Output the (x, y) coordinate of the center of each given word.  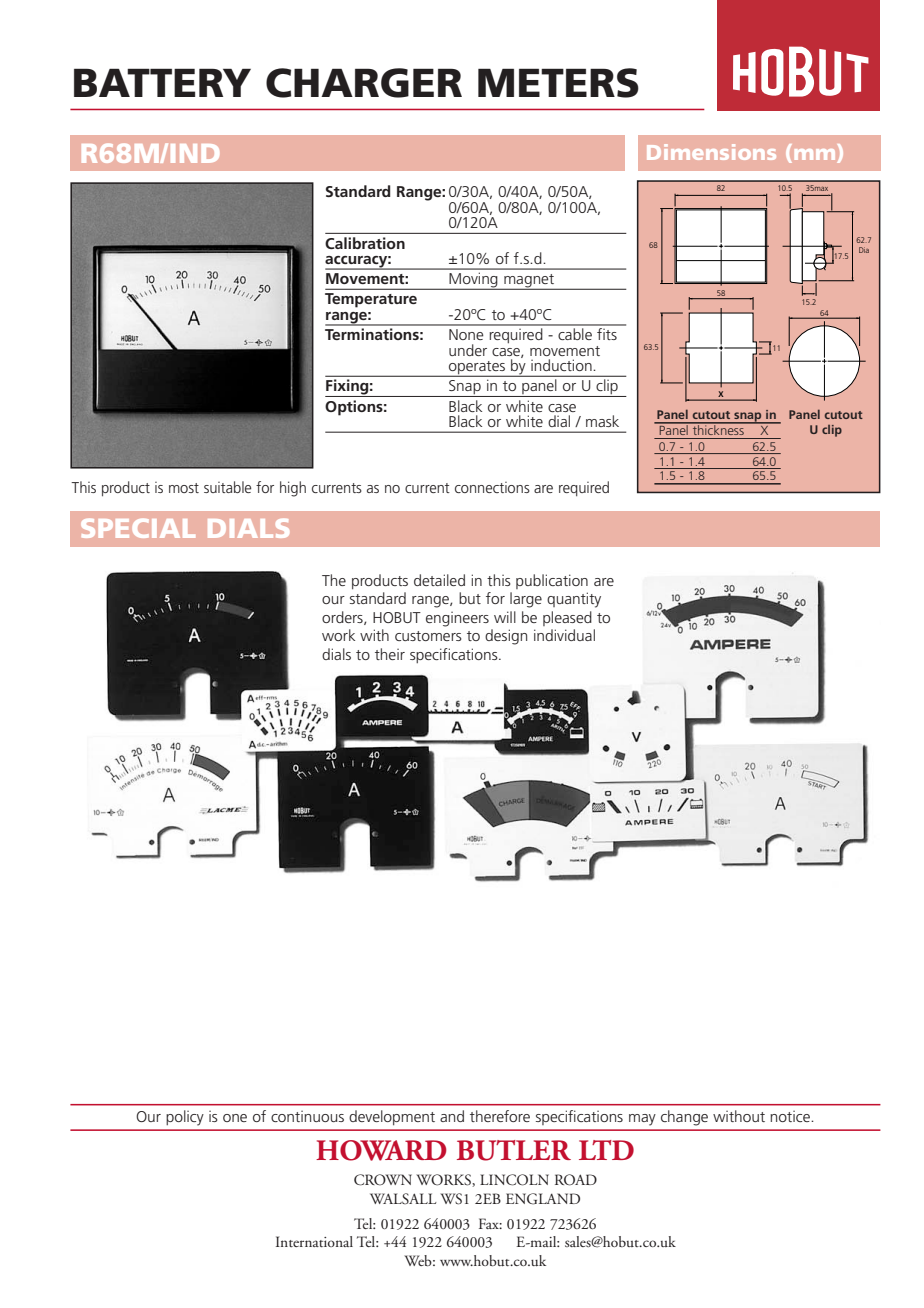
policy (185, 1118)
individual (564, 635)
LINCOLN (514, 1180)
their (390, 654)
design (506, 637)
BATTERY (162, 82)
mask (602, 421)
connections (492, 487)
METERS (558, 83)
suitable (227, 487)
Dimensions (711, 152)
